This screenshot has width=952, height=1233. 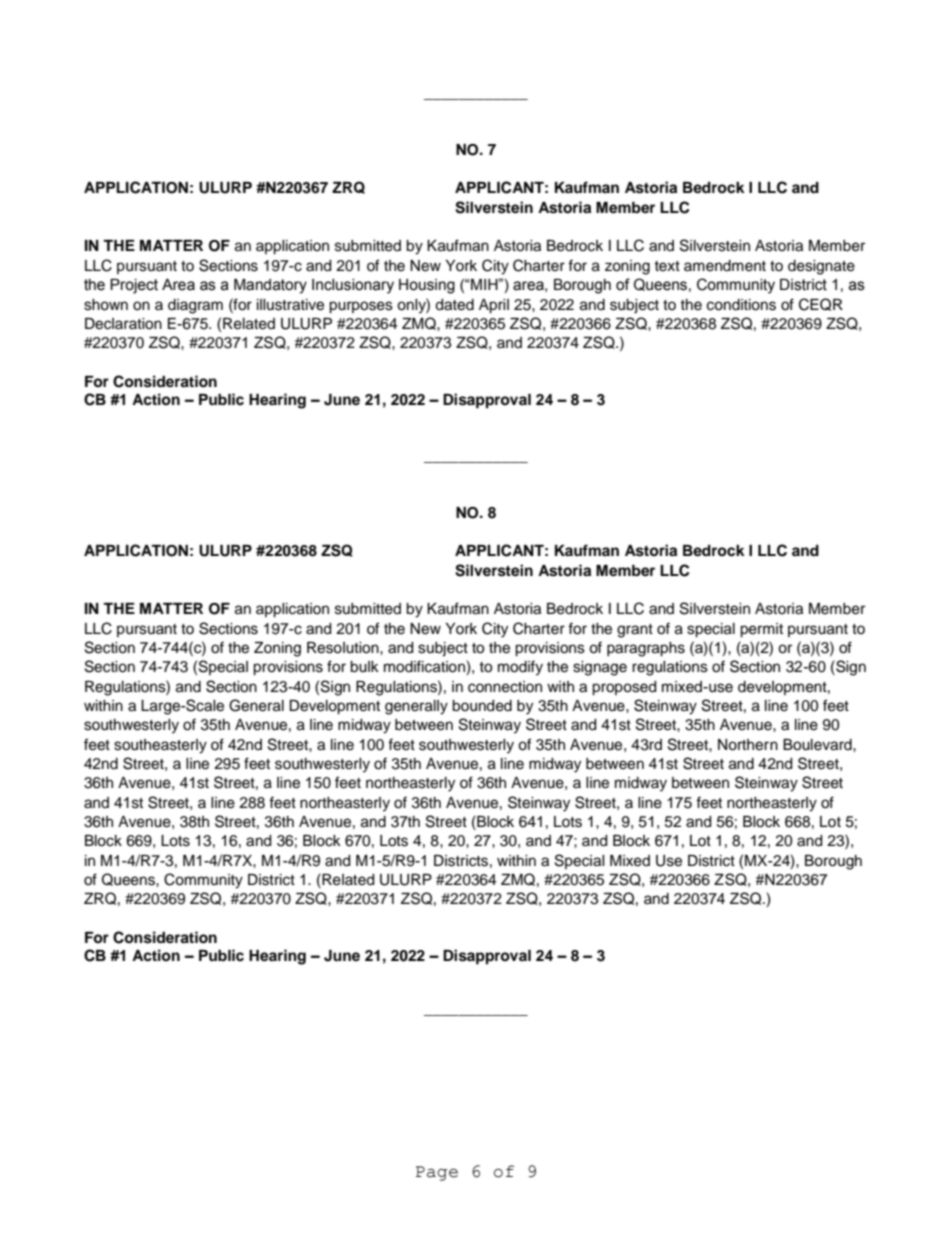 What do you see at coordinates (454, 305) in the screenshot?
I see `dated` at bounding box center [454, 305].
